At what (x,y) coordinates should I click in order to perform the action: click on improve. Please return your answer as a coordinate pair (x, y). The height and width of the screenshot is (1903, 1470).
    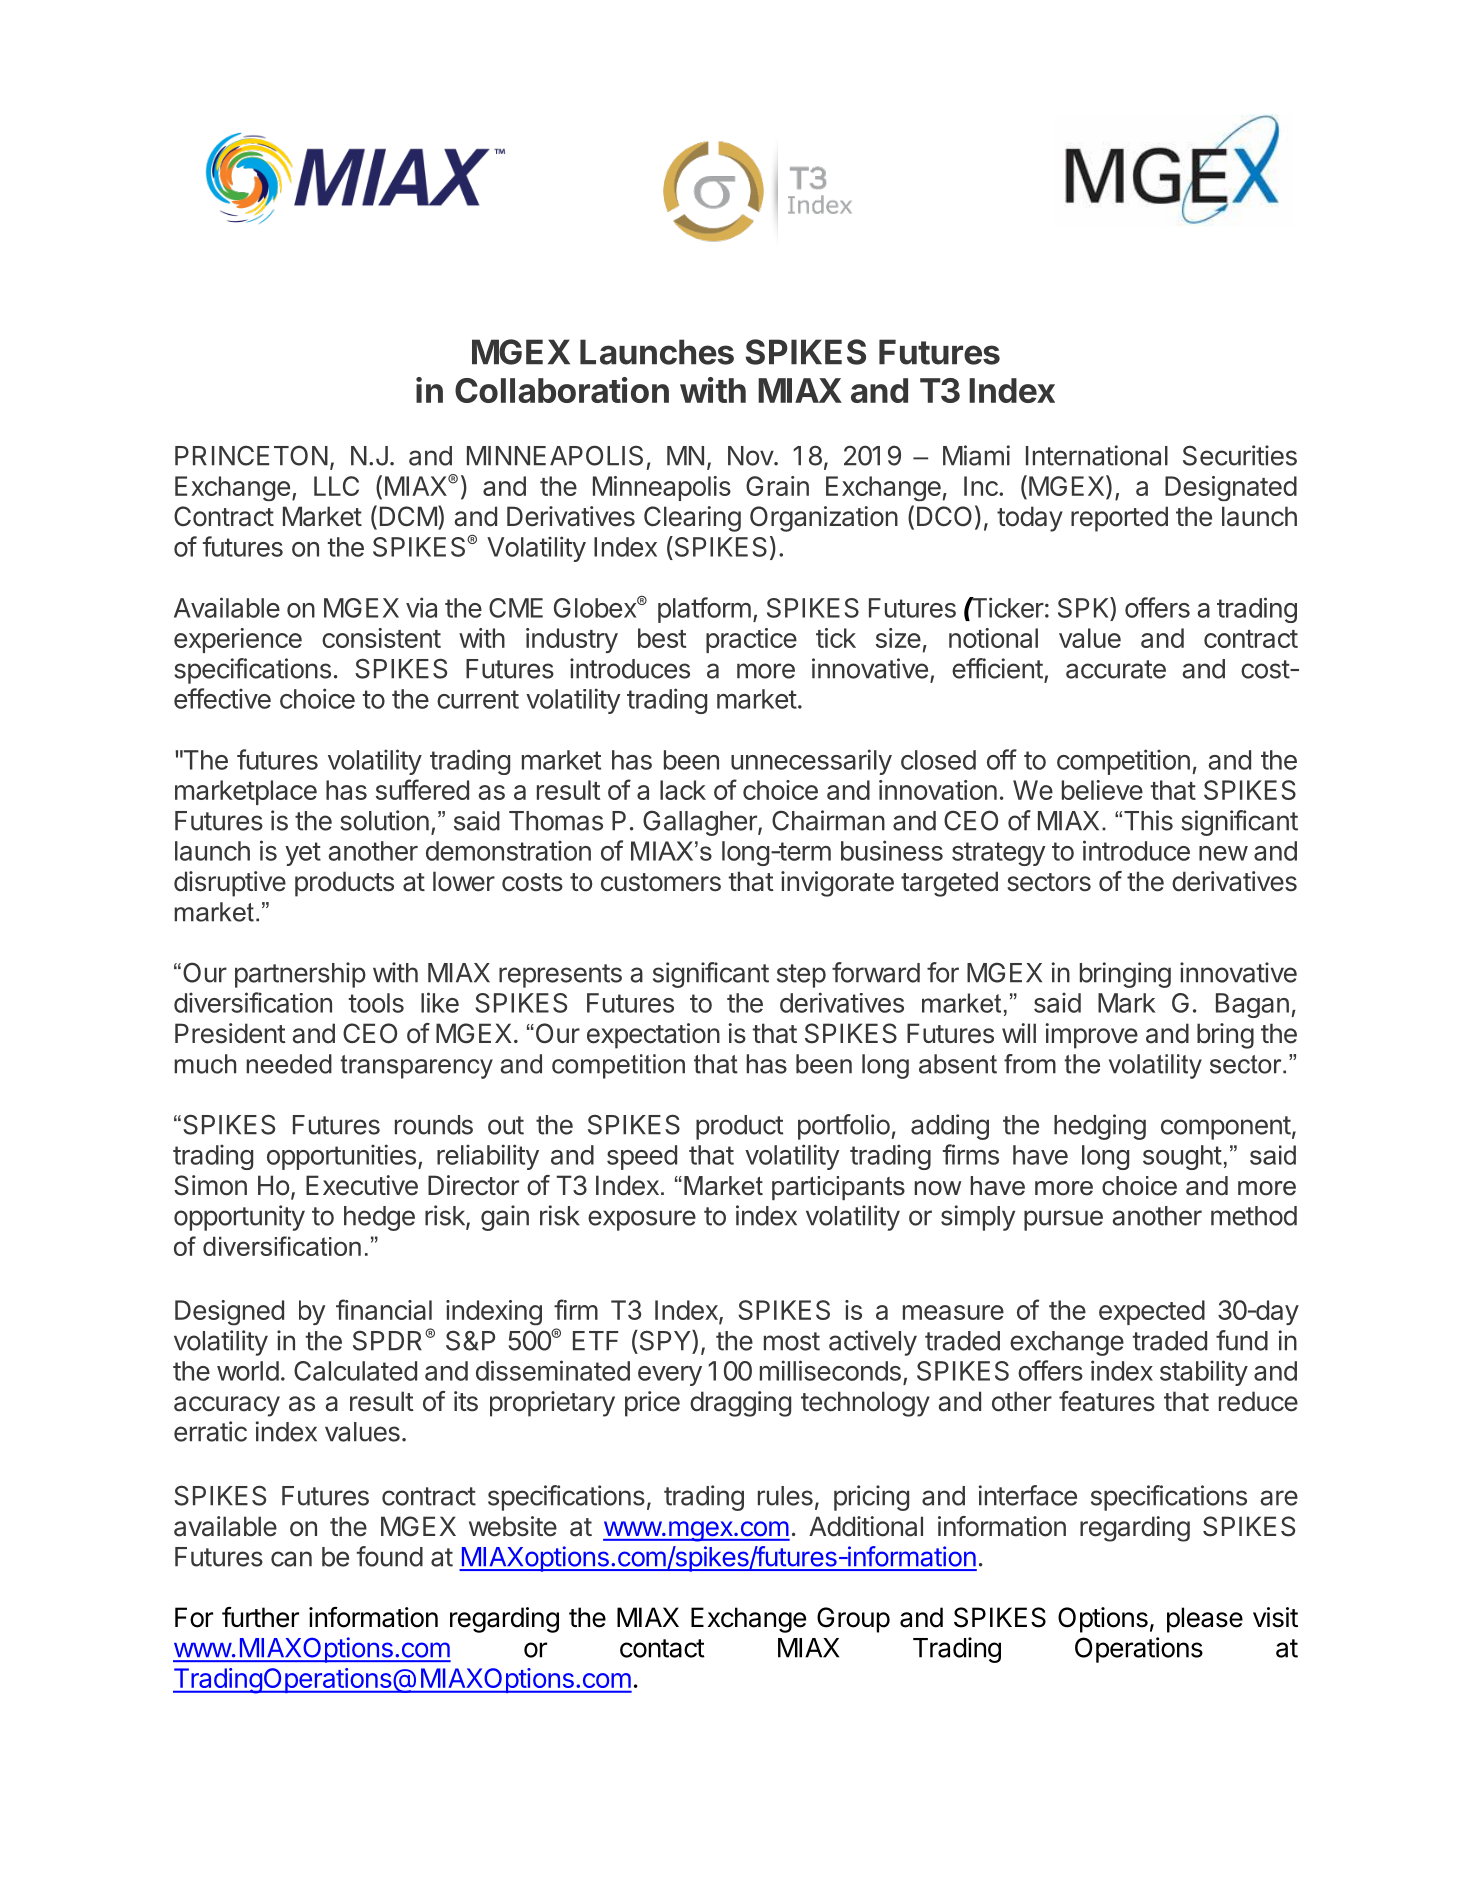
    Looking at the image, I should click on (1091, 1036).
